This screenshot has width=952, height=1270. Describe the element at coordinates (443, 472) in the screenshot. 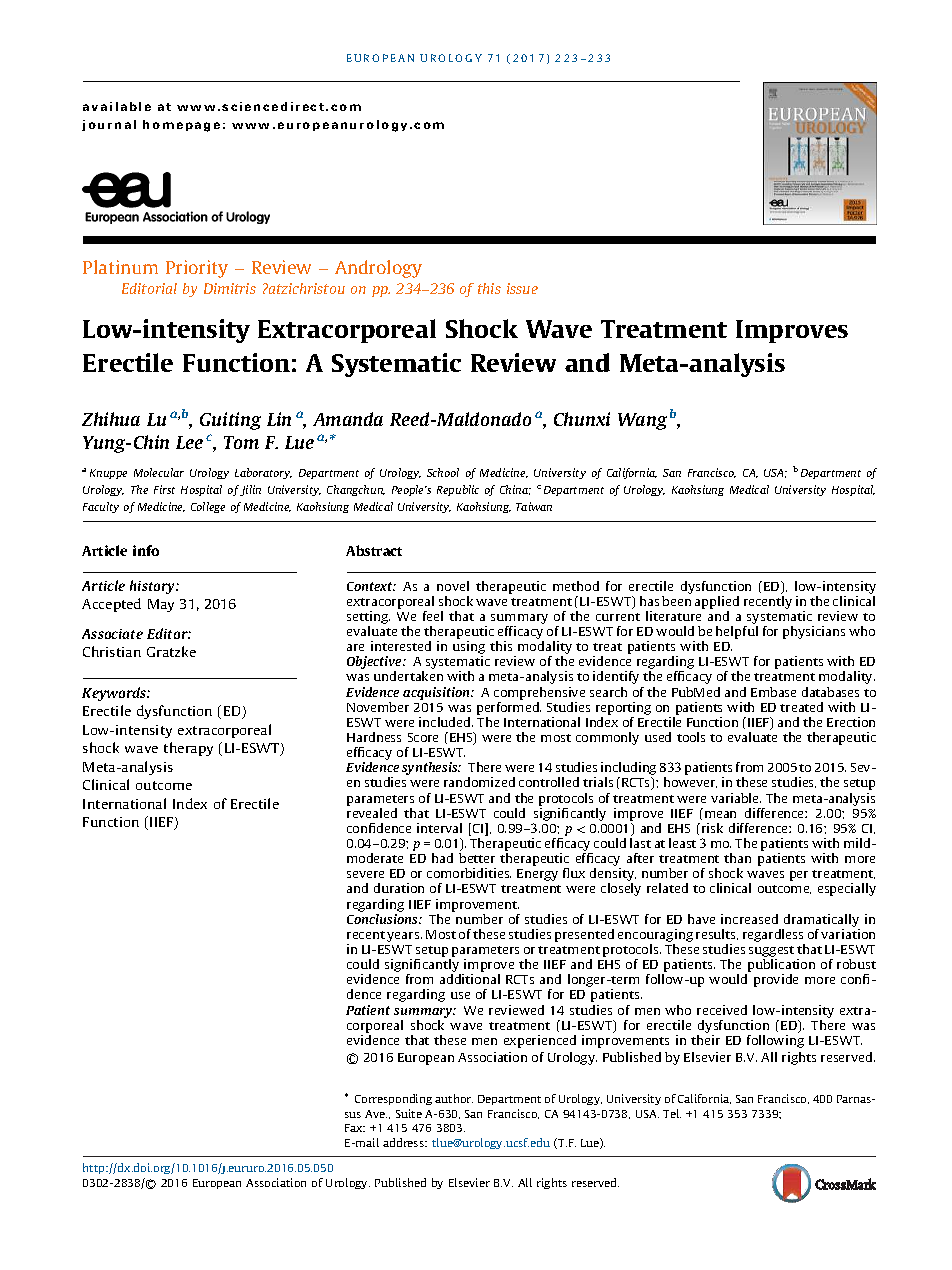

I see `School` at that location.
